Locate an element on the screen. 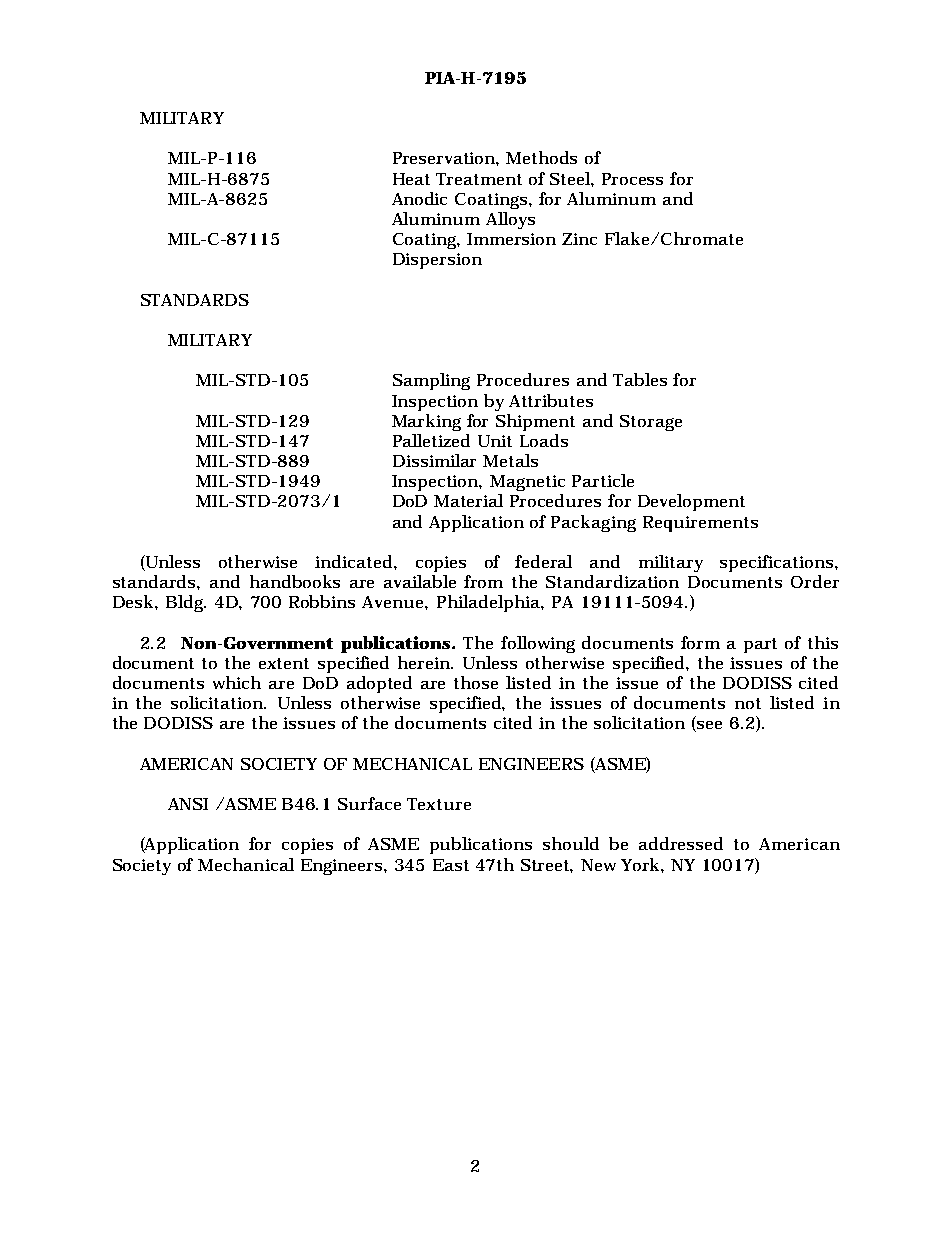  those is located at coordinates (476, 682).
